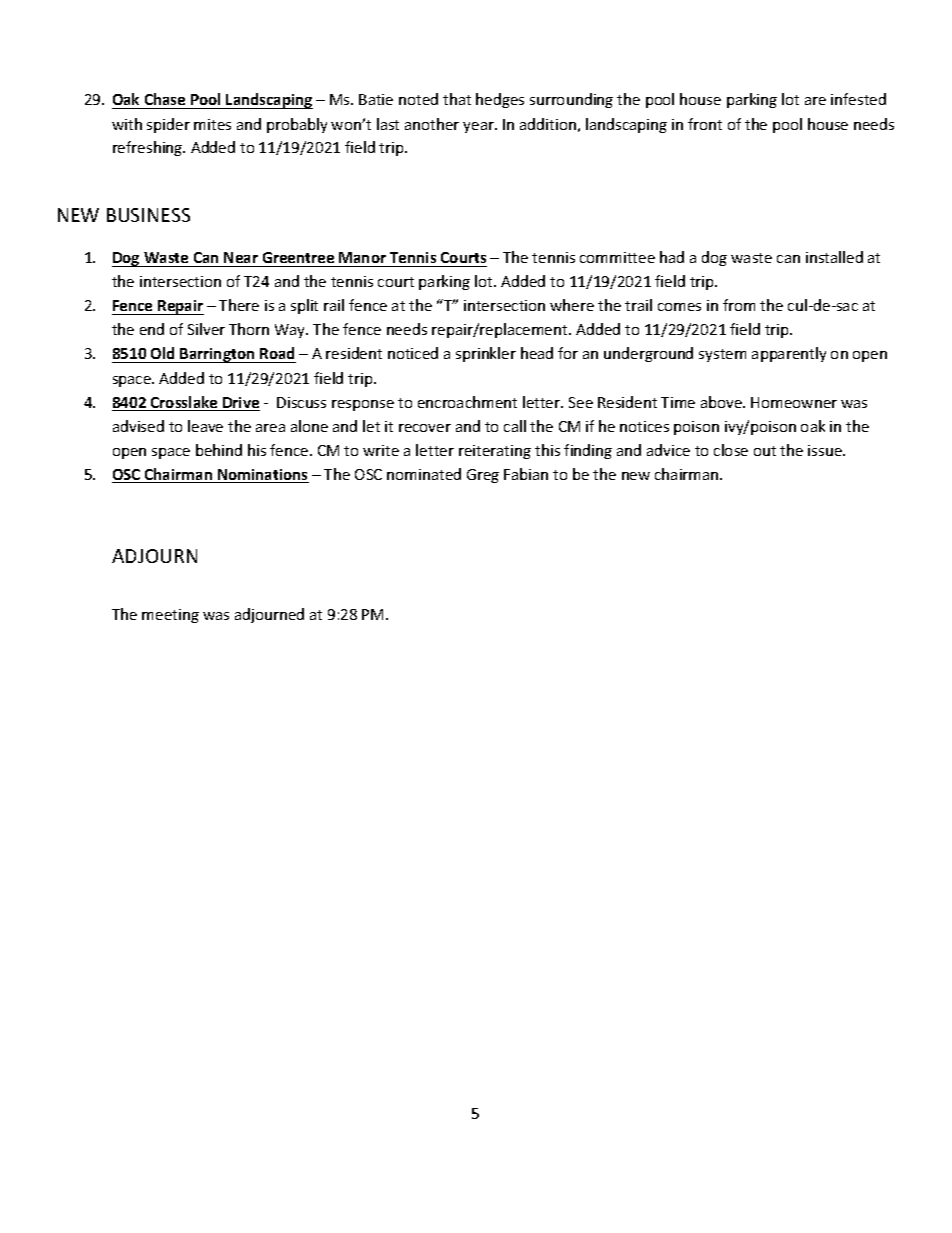 The width and height of the image is (952, 1233). Describe the element at coordinates (495, 452) in the image. I see `reiterating` at that location.
